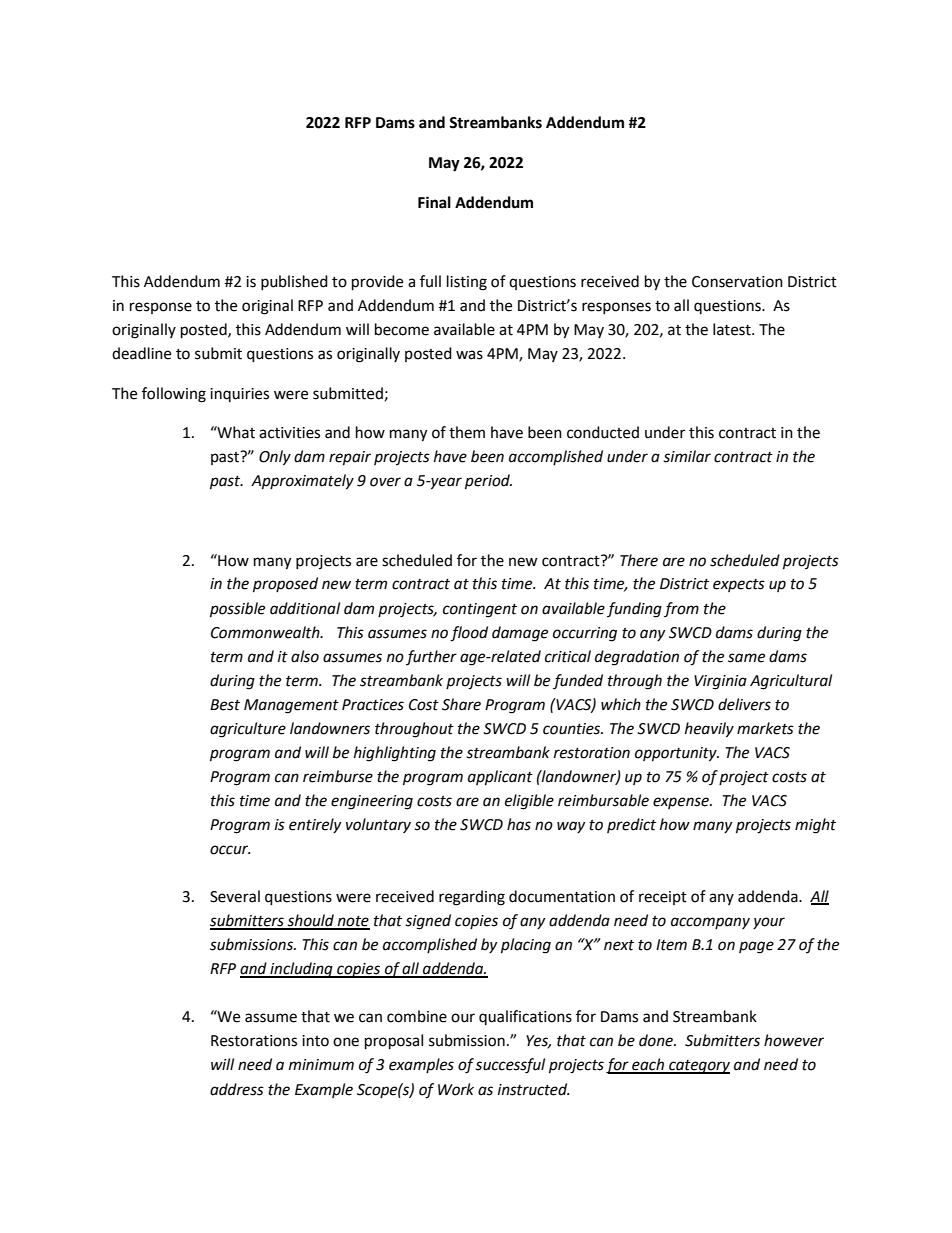  What do you see at coordinates (687, 456) in the document?
I see `similar` at bounding box center [687, 456].
